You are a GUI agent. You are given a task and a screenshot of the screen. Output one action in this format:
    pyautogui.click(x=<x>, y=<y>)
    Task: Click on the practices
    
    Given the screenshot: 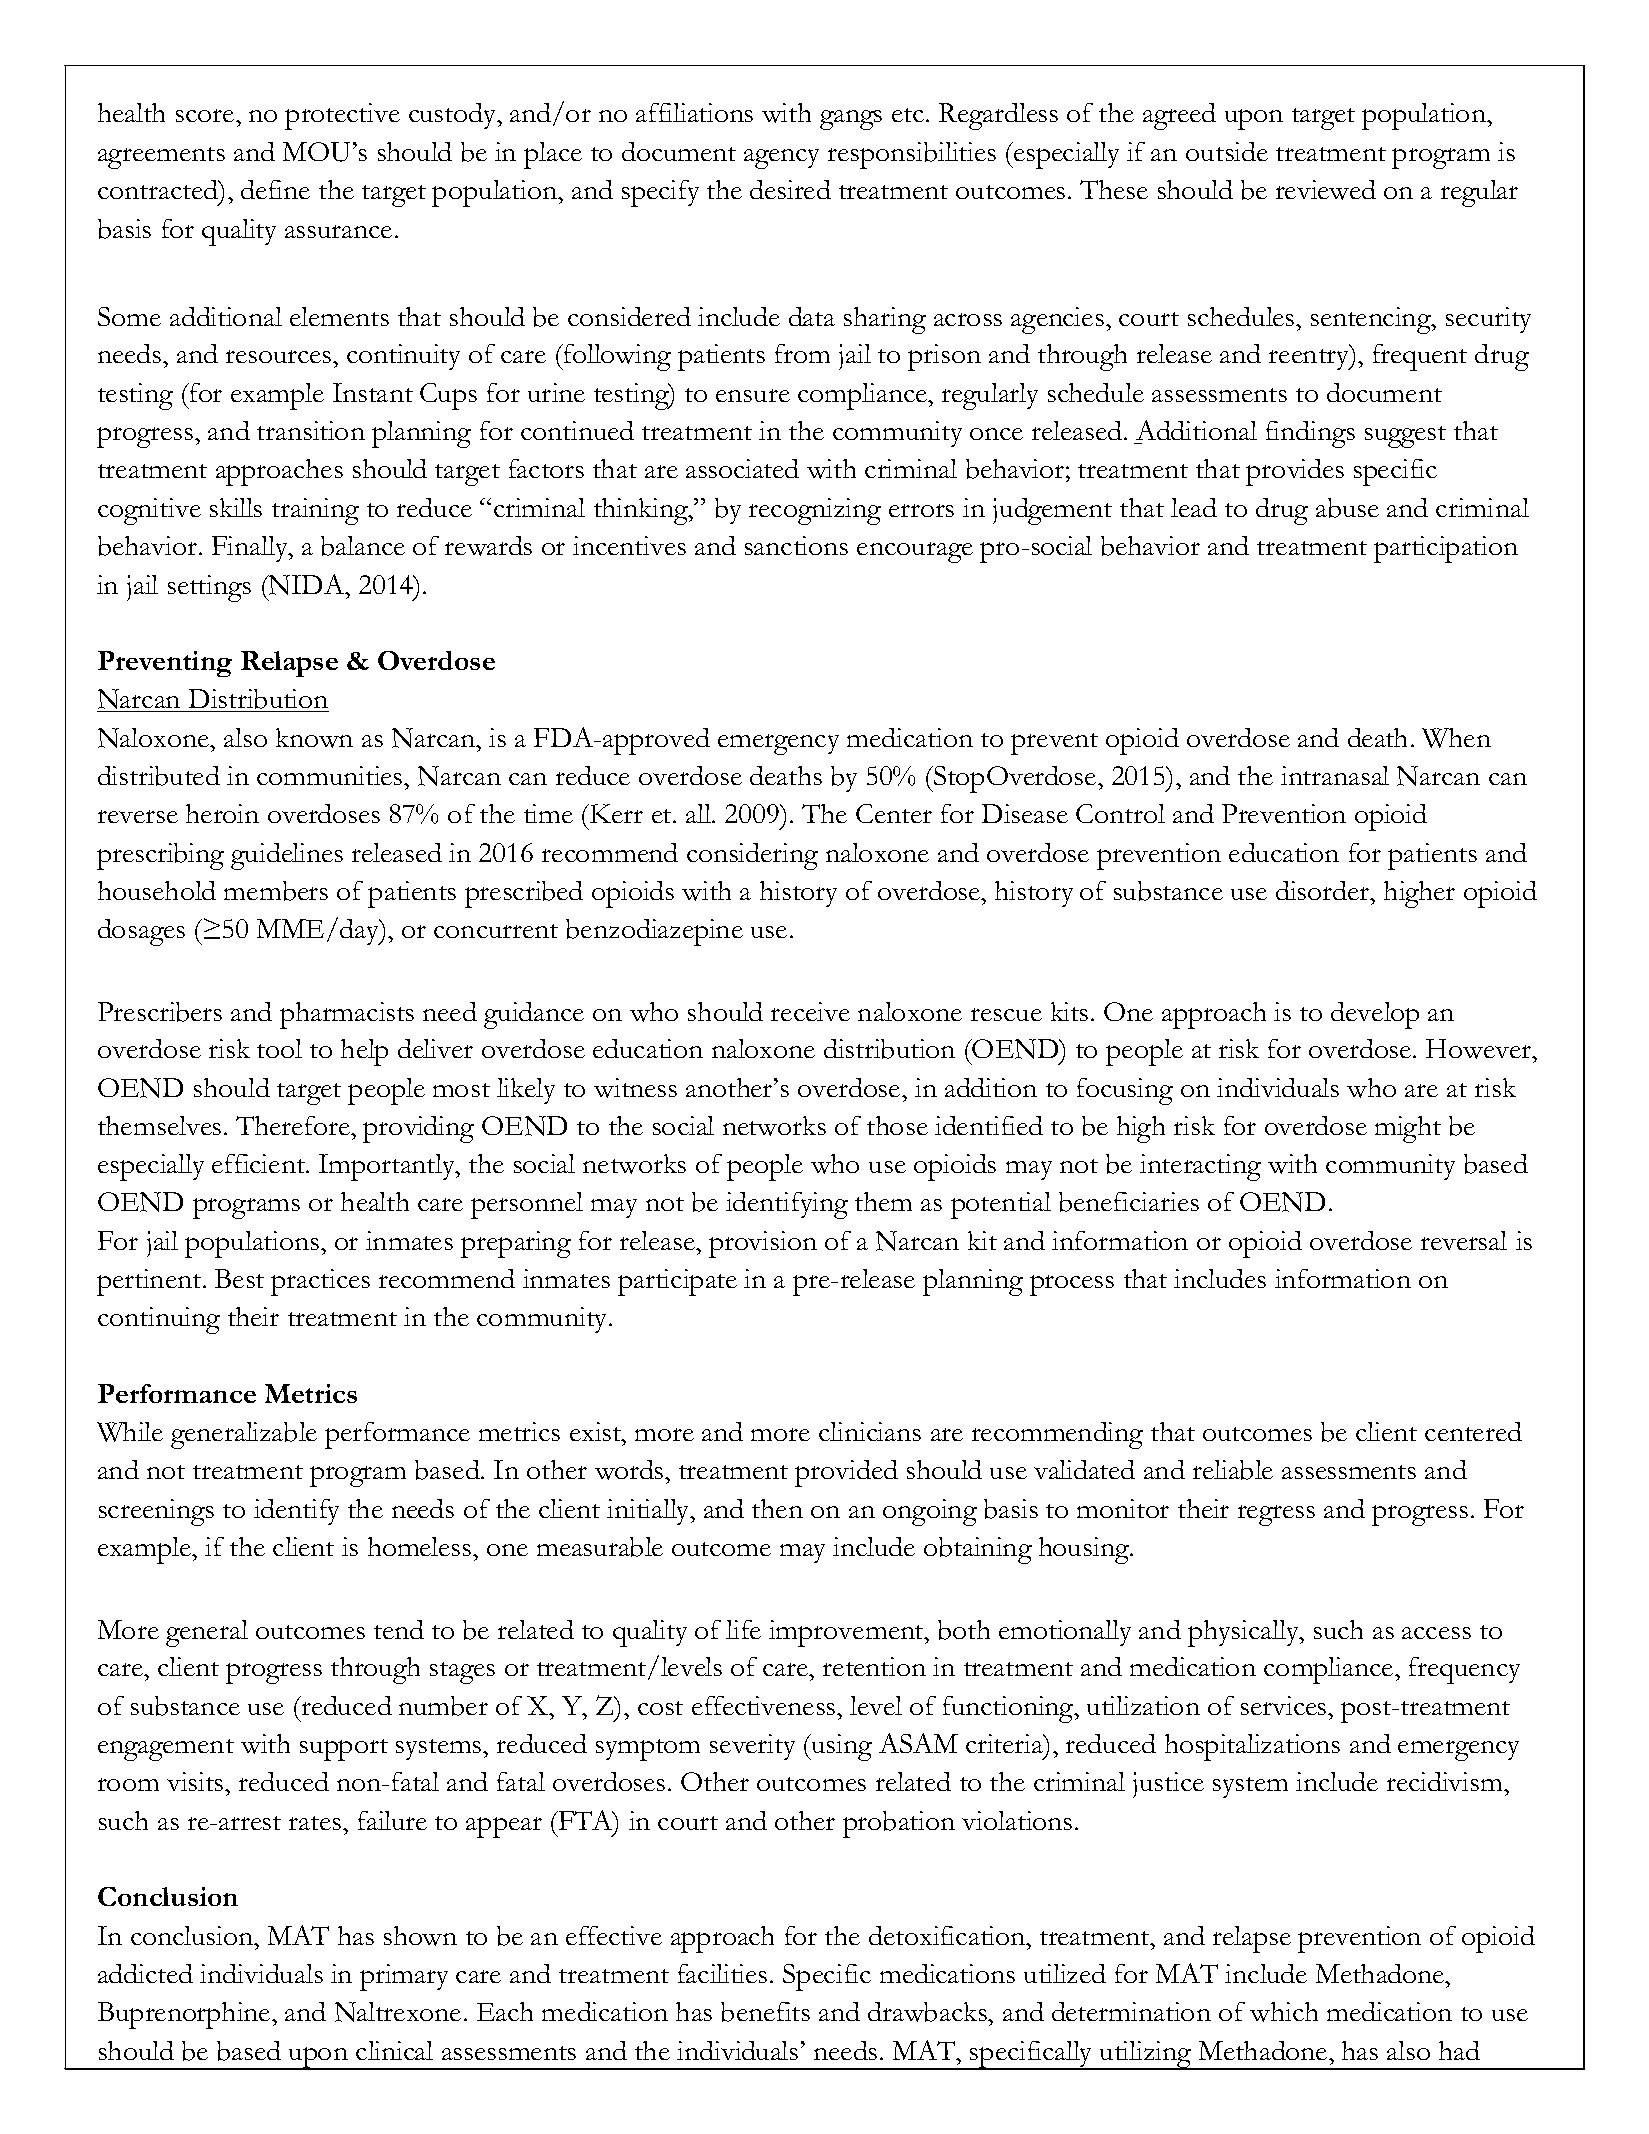 What is the action you would take?
    pyautogui.click(x=320, y=1282)
